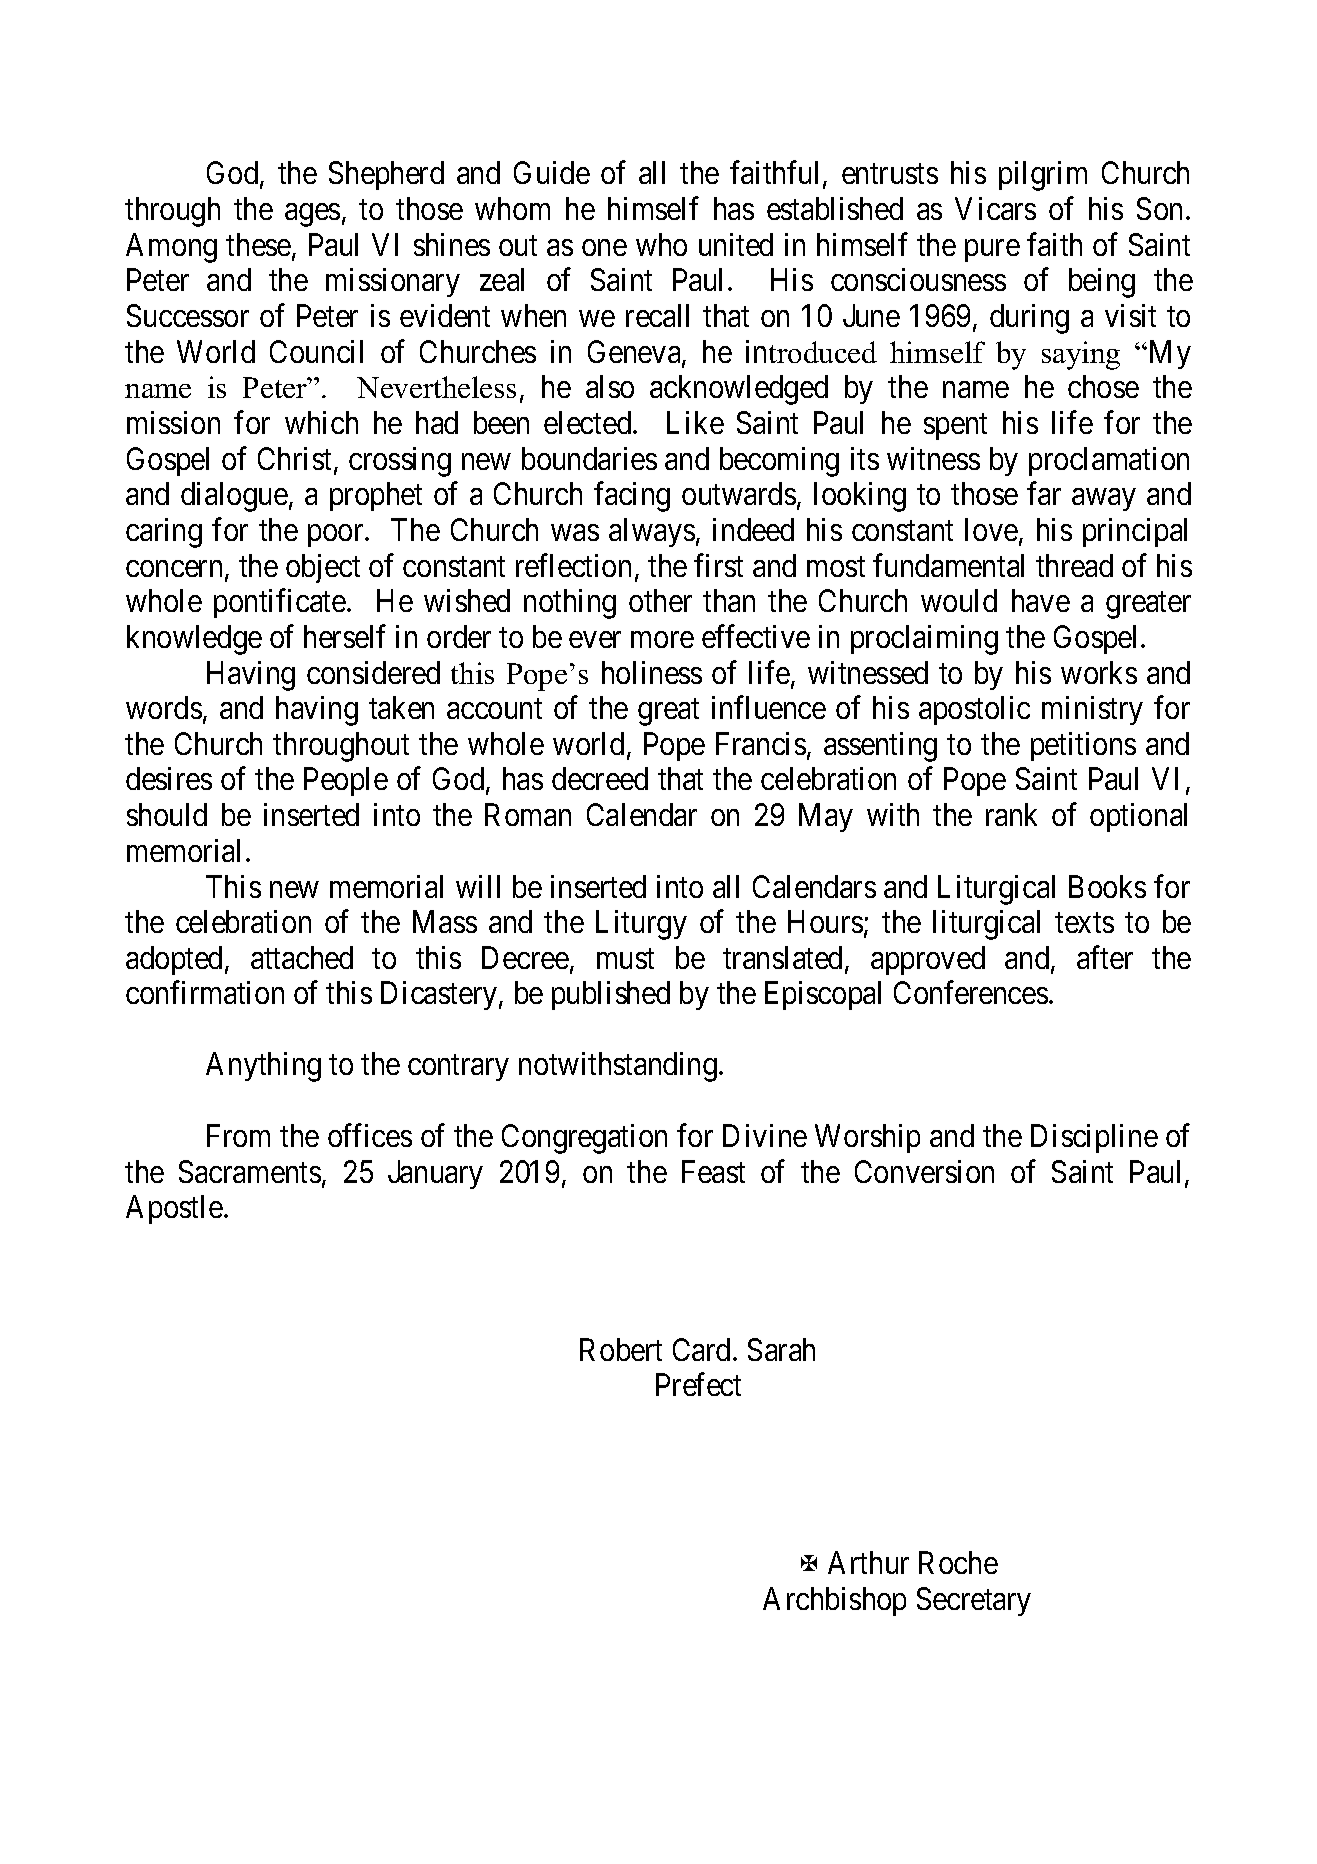 Image resolution: width=1317 pixels, height=1864 pixels. I want to click on object, so click(323, 568).
